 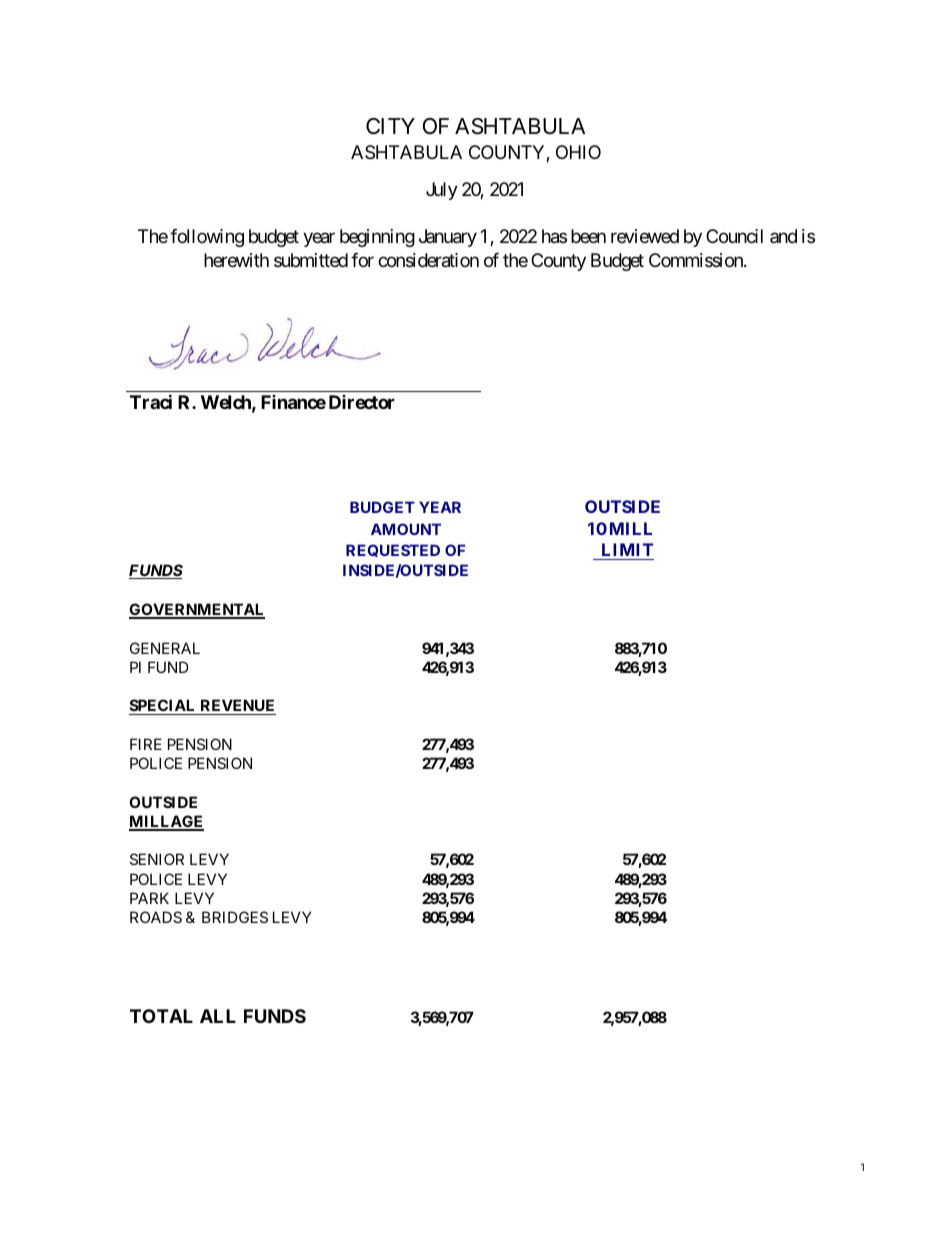 What do you see at coordinates (237, 707) in the document?
I see `REVENUE` at bounding box center [237, 707].
